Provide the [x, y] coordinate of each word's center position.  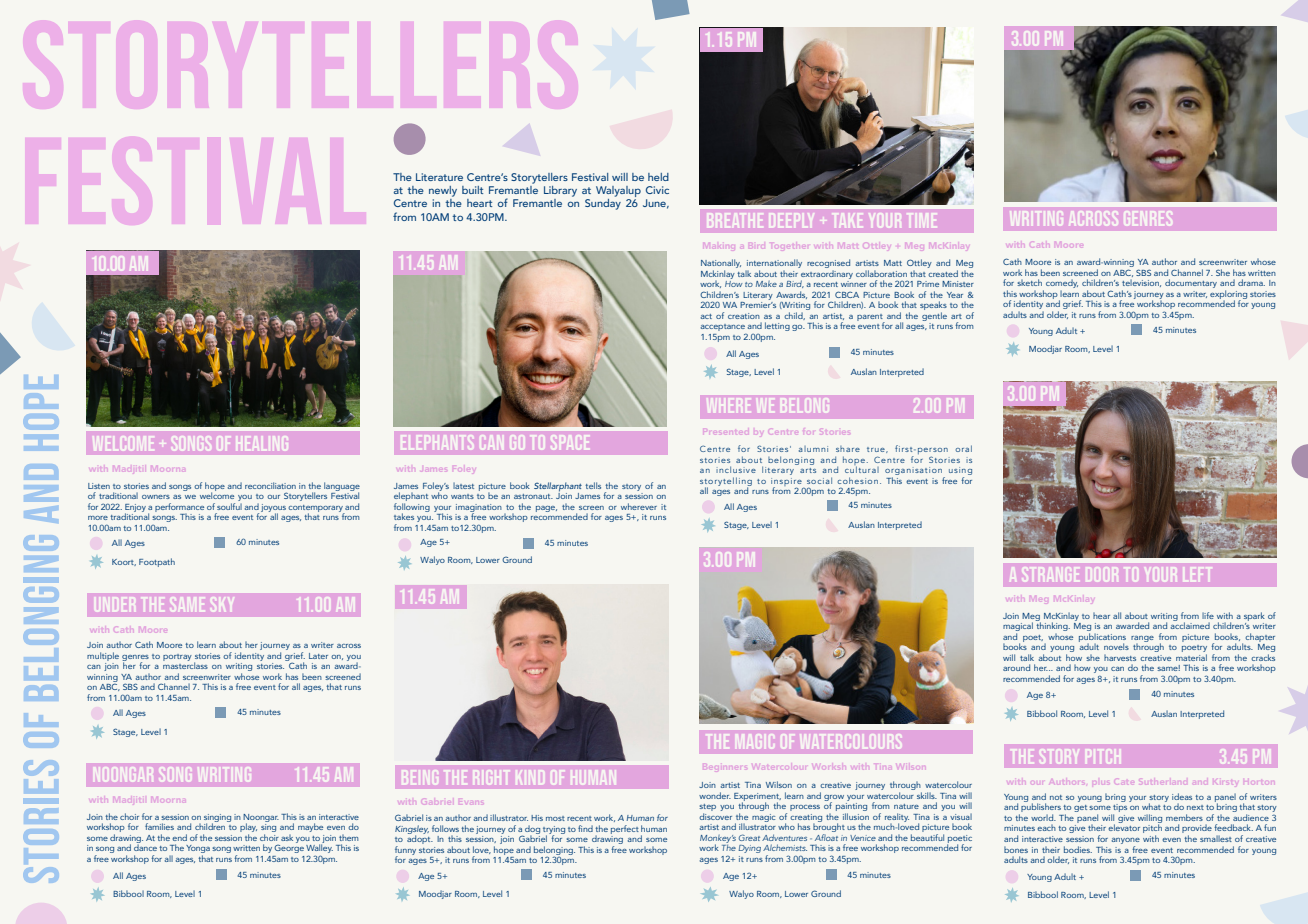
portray [177, 657]
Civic [657, 190]
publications [1102, 637]
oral [963, 448]
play [248, 829]
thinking [1053, 625]
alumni [813, 449]
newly [443, 191]
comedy [1062, 283]
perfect [625, 829]
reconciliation [270, 485]
